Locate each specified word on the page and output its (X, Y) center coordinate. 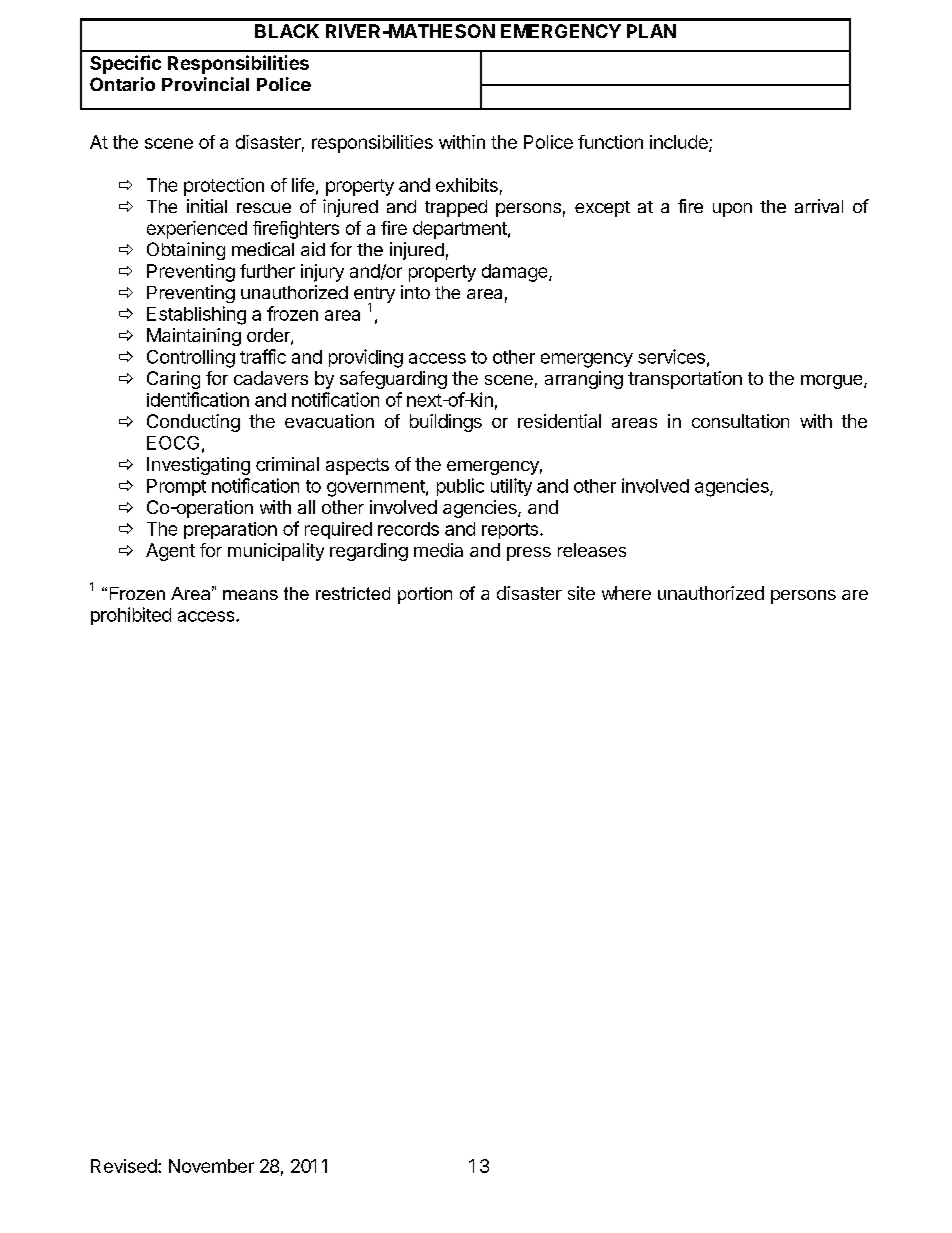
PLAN (651, 31)
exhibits (467, 185)
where (626, 593)
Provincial (205, 84)
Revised (124, 1166)
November (211, 1166)
